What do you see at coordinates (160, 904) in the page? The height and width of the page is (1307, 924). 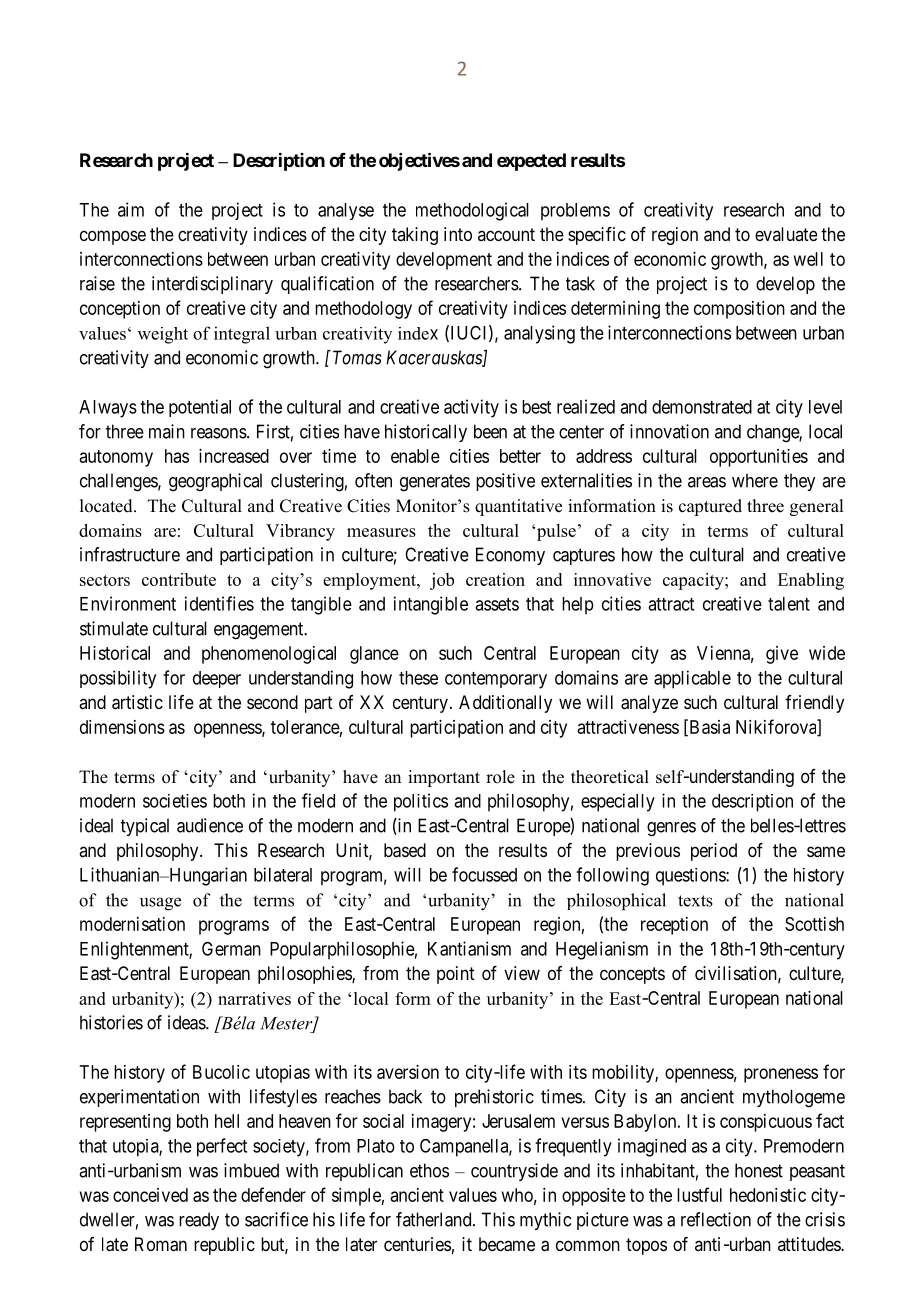 I see `usage` at bounding box center [160, 904].
